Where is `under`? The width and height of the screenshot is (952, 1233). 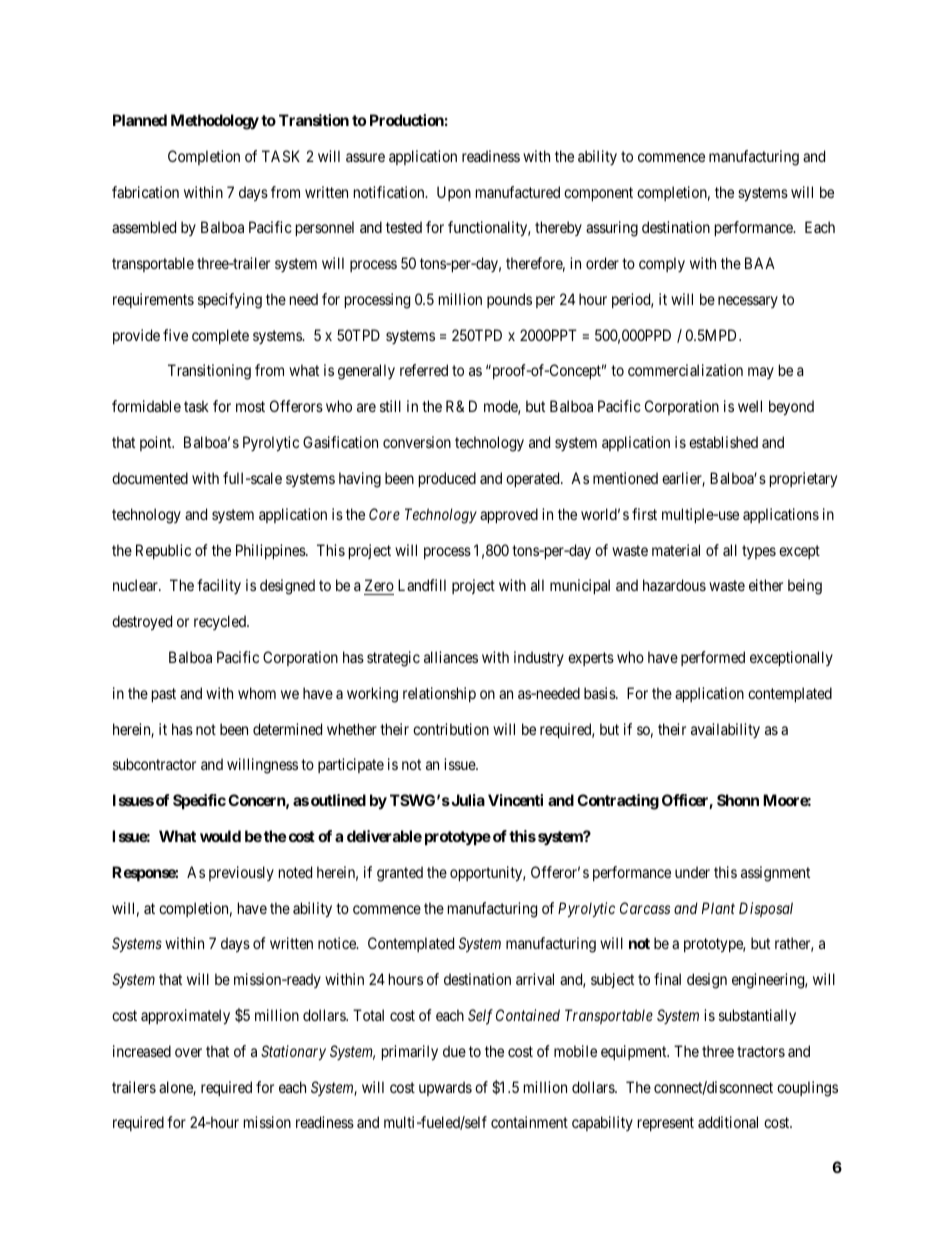
under is located at coordinates (692, 872).
